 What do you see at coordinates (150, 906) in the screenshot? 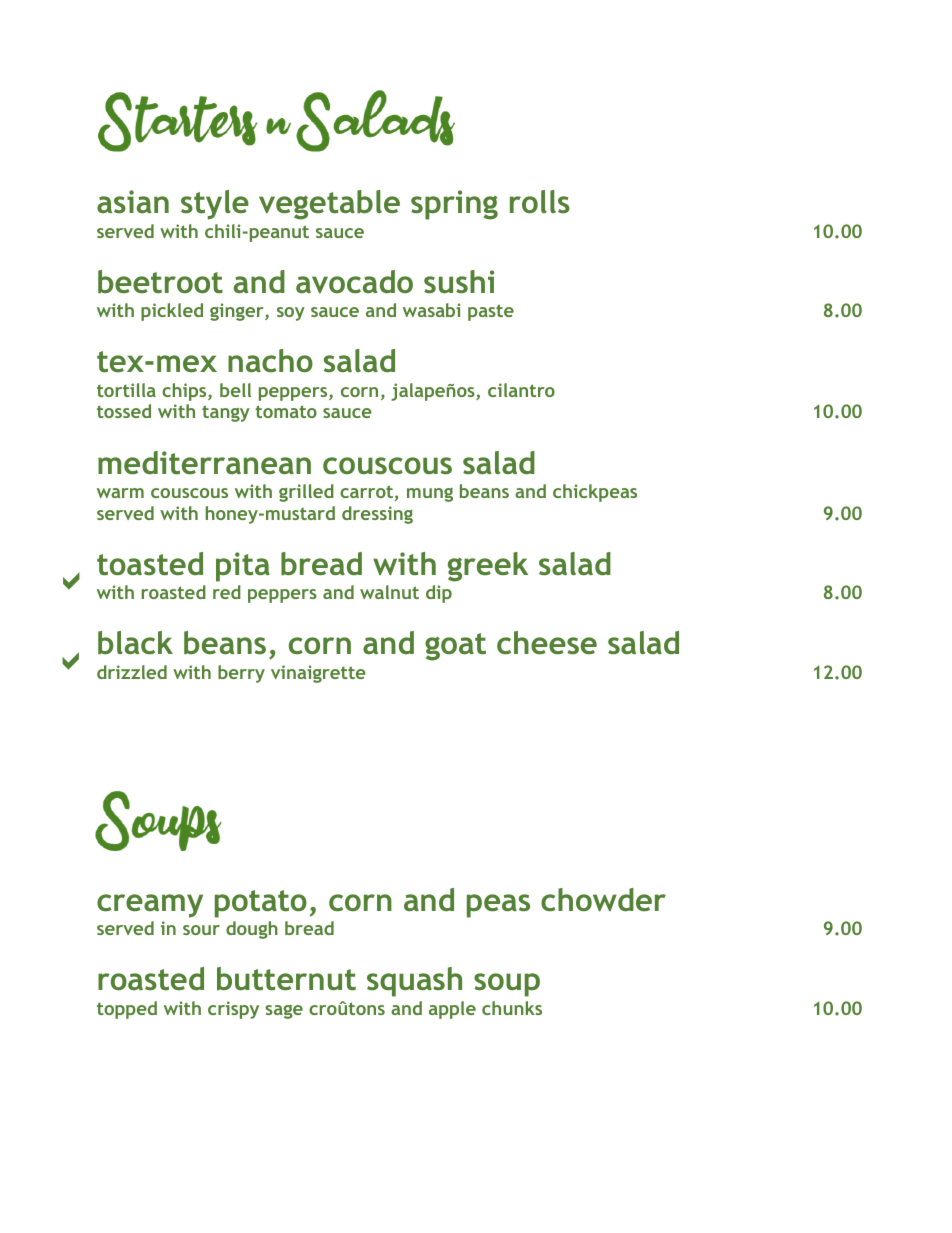
I see `creamy` at bounding box center [150, 906].
